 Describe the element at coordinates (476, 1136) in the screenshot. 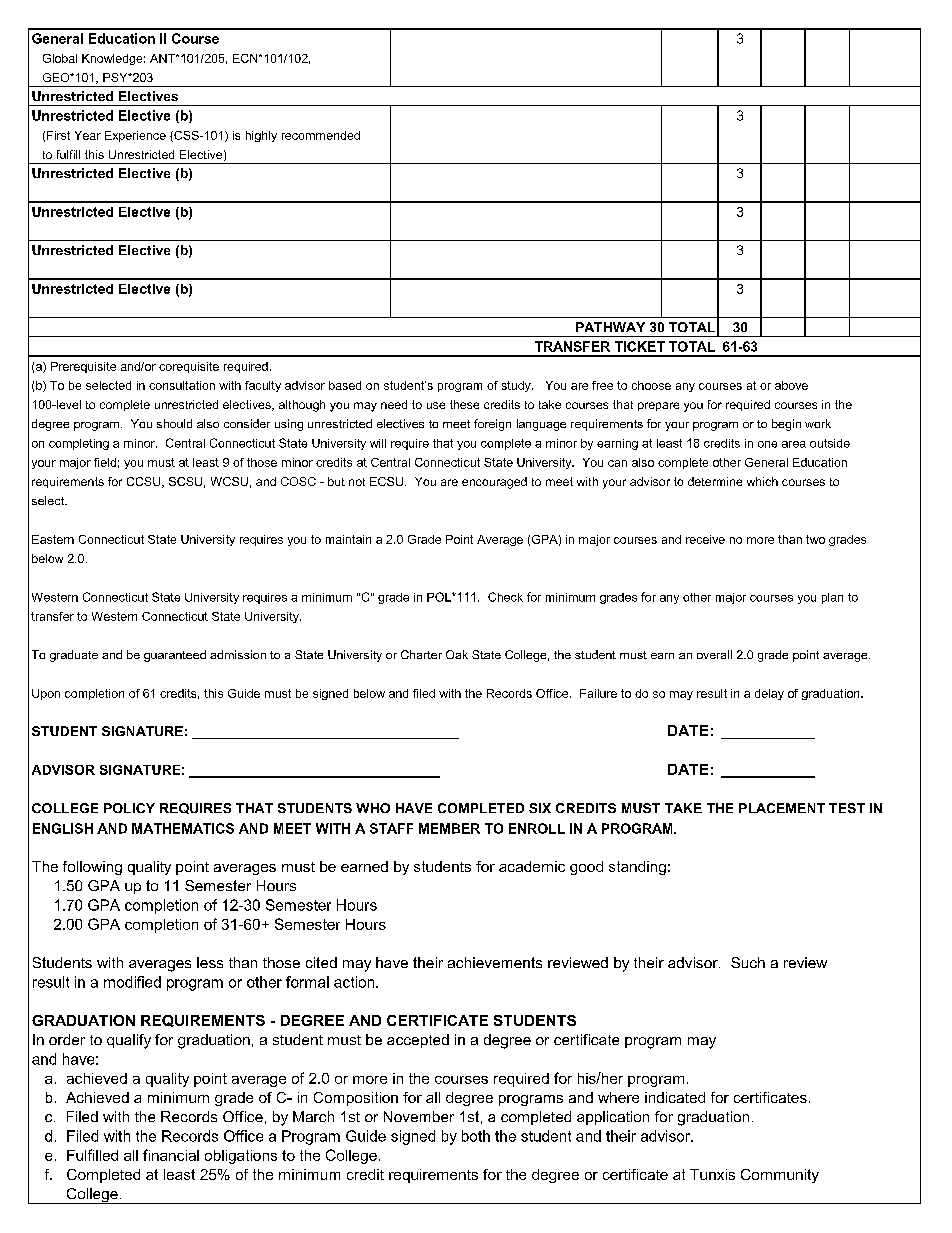

I see `both` at that location.
